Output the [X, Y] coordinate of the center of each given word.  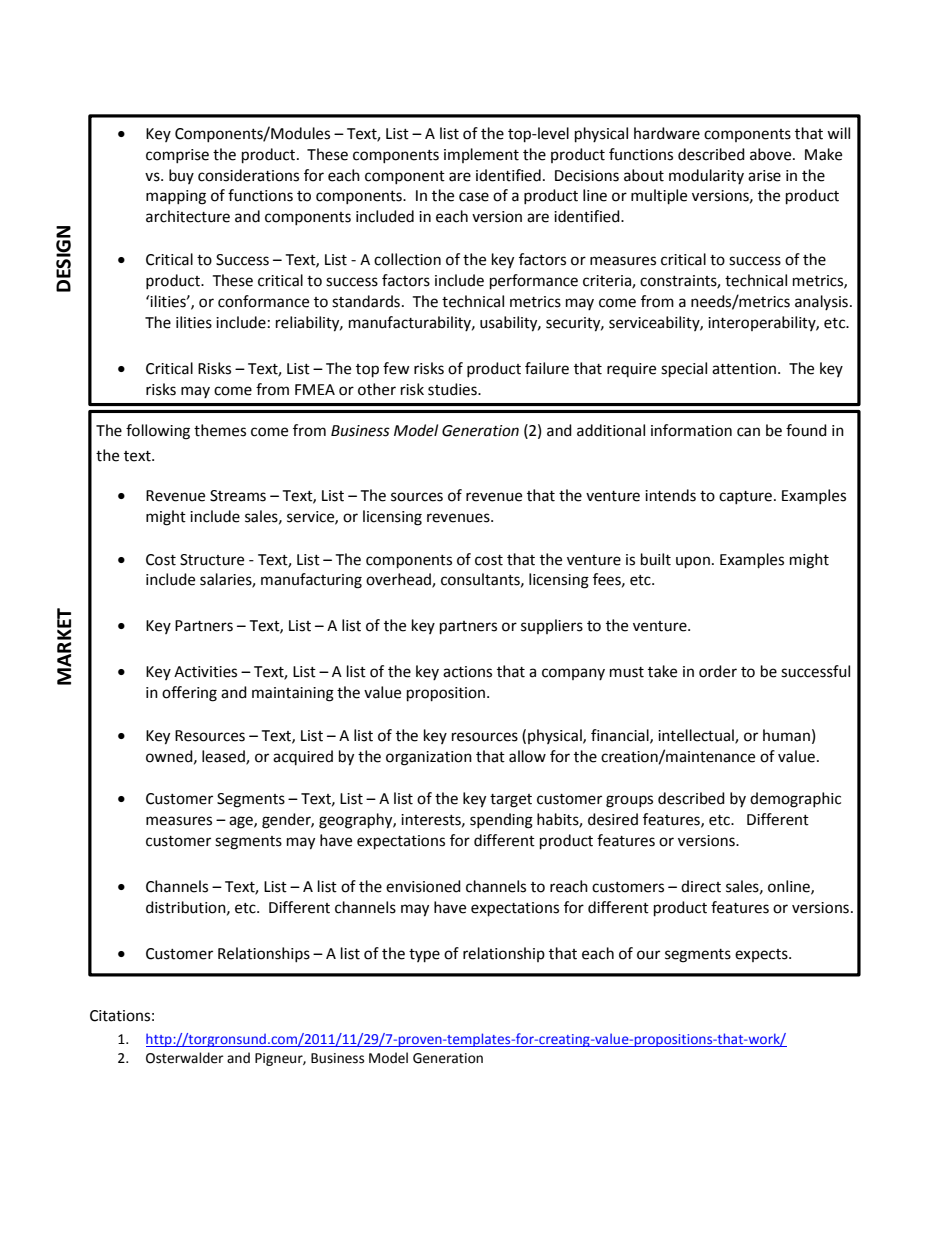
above [772, 154]
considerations [248, 175]
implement [481, 155]
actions [467, 672]
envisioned [423, 886]
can [748, 432]
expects [762, 955]
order [718, 671]
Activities [205, 672]
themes [220, 430]
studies [453, 389]
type [424, 956]
